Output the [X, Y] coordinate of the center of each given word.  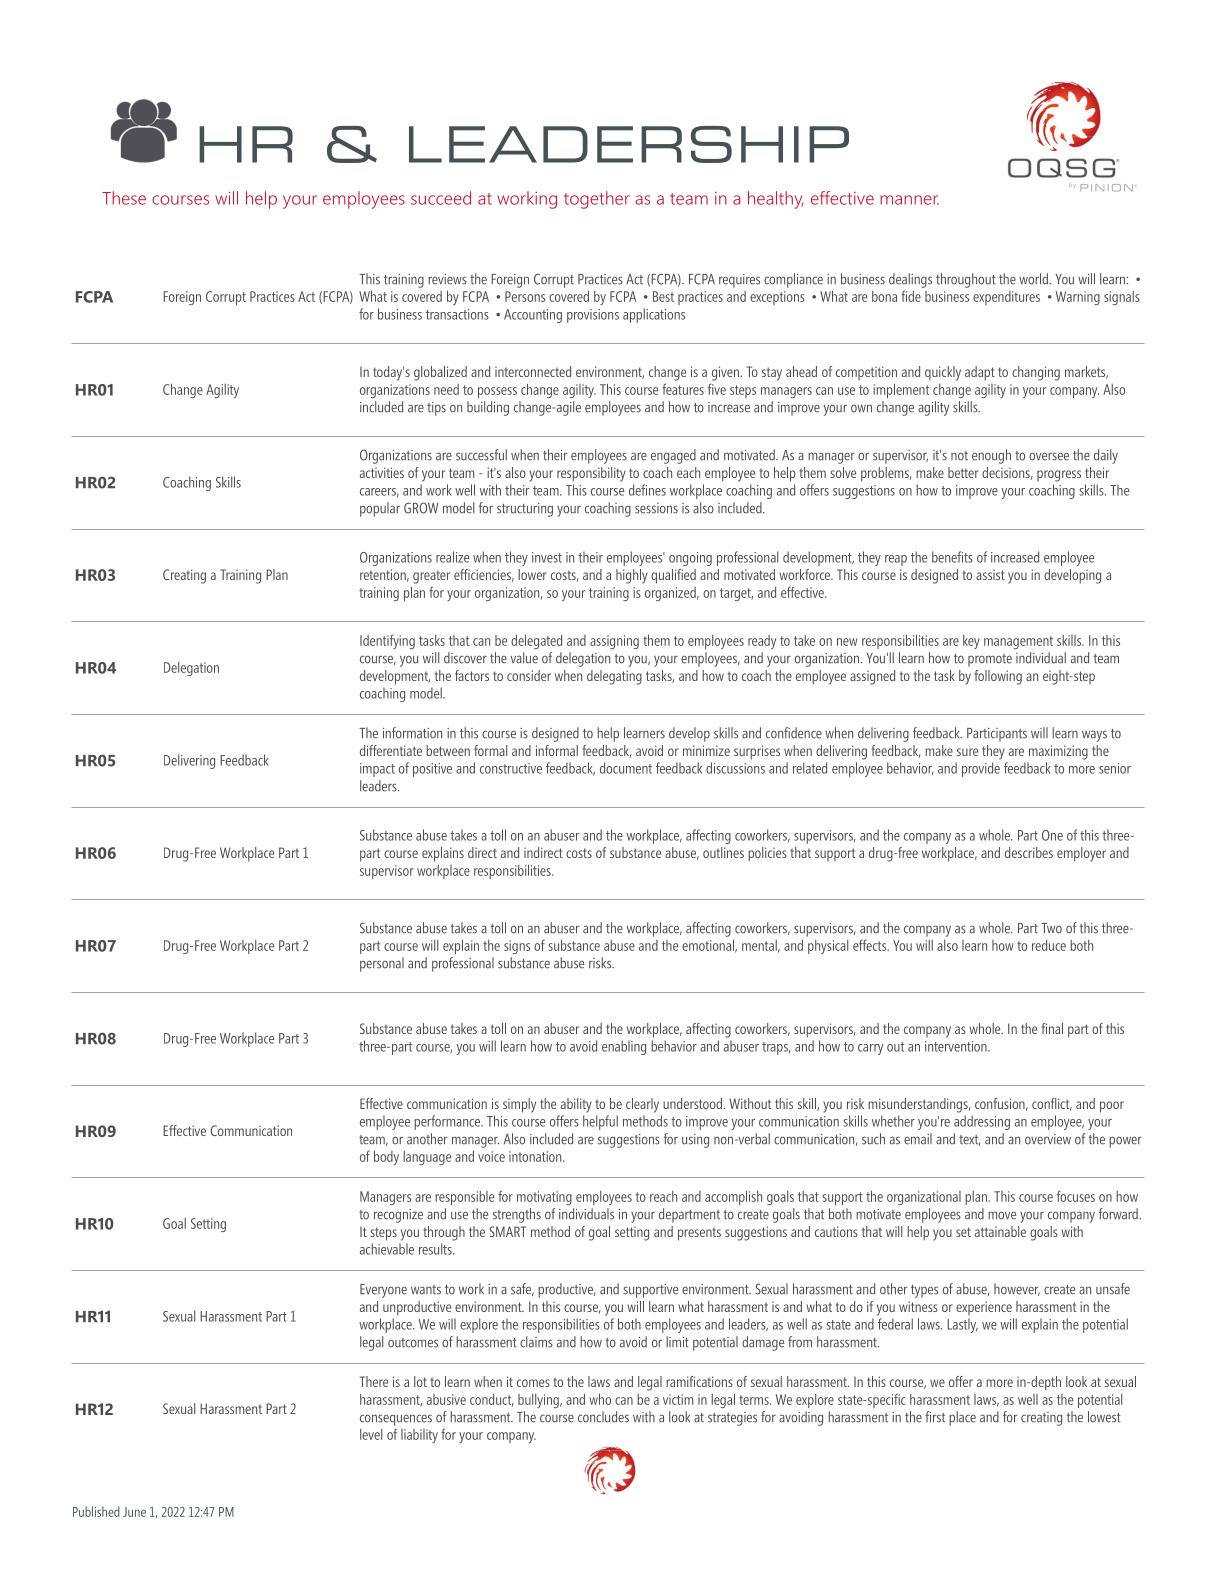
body [386, 1157]
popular [380, 509]
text [969, 1140]
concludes [603, 1417]
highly [632, 576]
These [124, 198]
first [935, 1417]
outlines [723, 852]
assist [990, 575]
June [134, 1512]
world [1033, 279]
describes [1029, 852]
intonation [536, 1156]
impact [377, 770]
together [597, 200]
